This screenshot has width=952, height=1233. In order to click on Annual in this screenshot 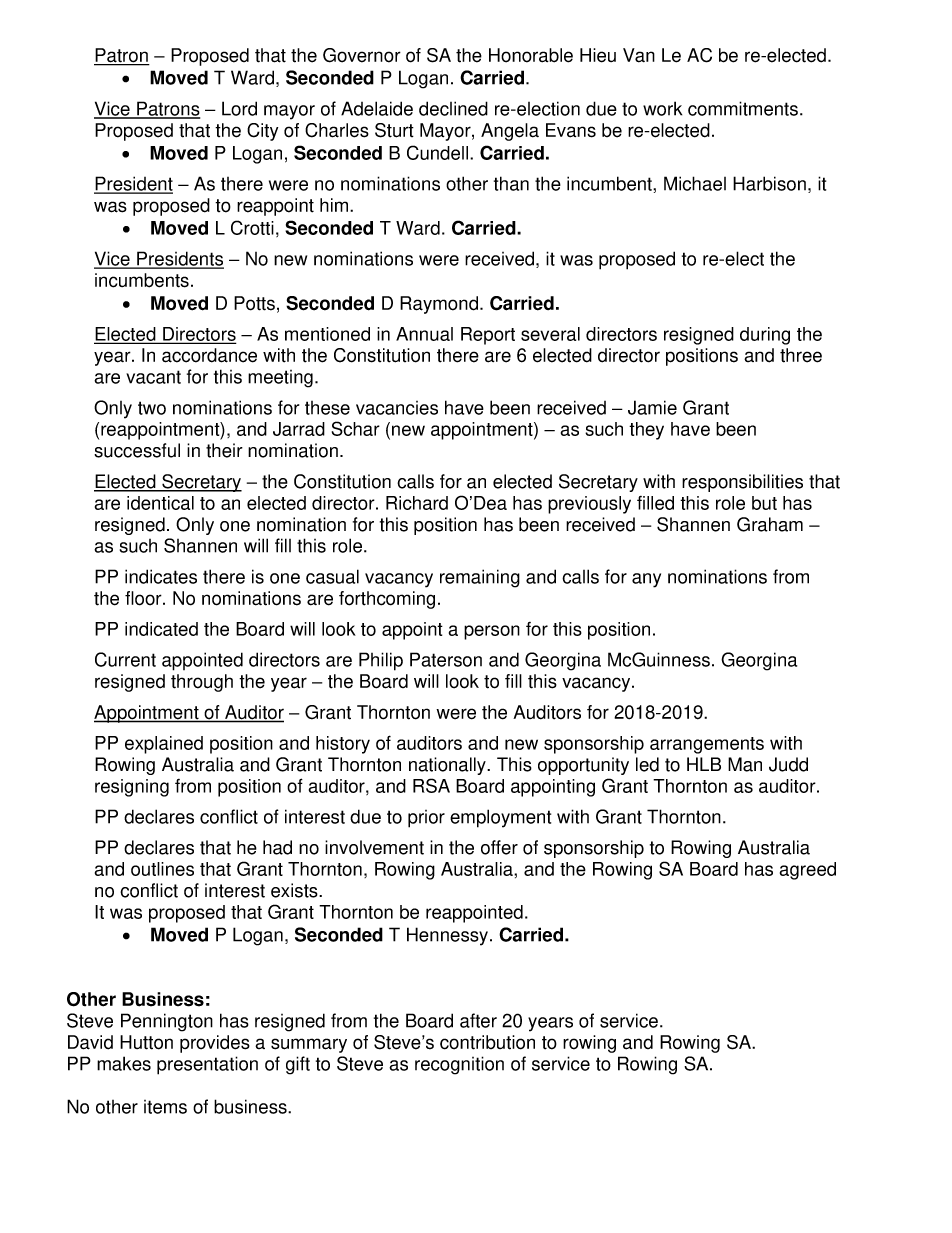, I will do `click(424, 334)`.
